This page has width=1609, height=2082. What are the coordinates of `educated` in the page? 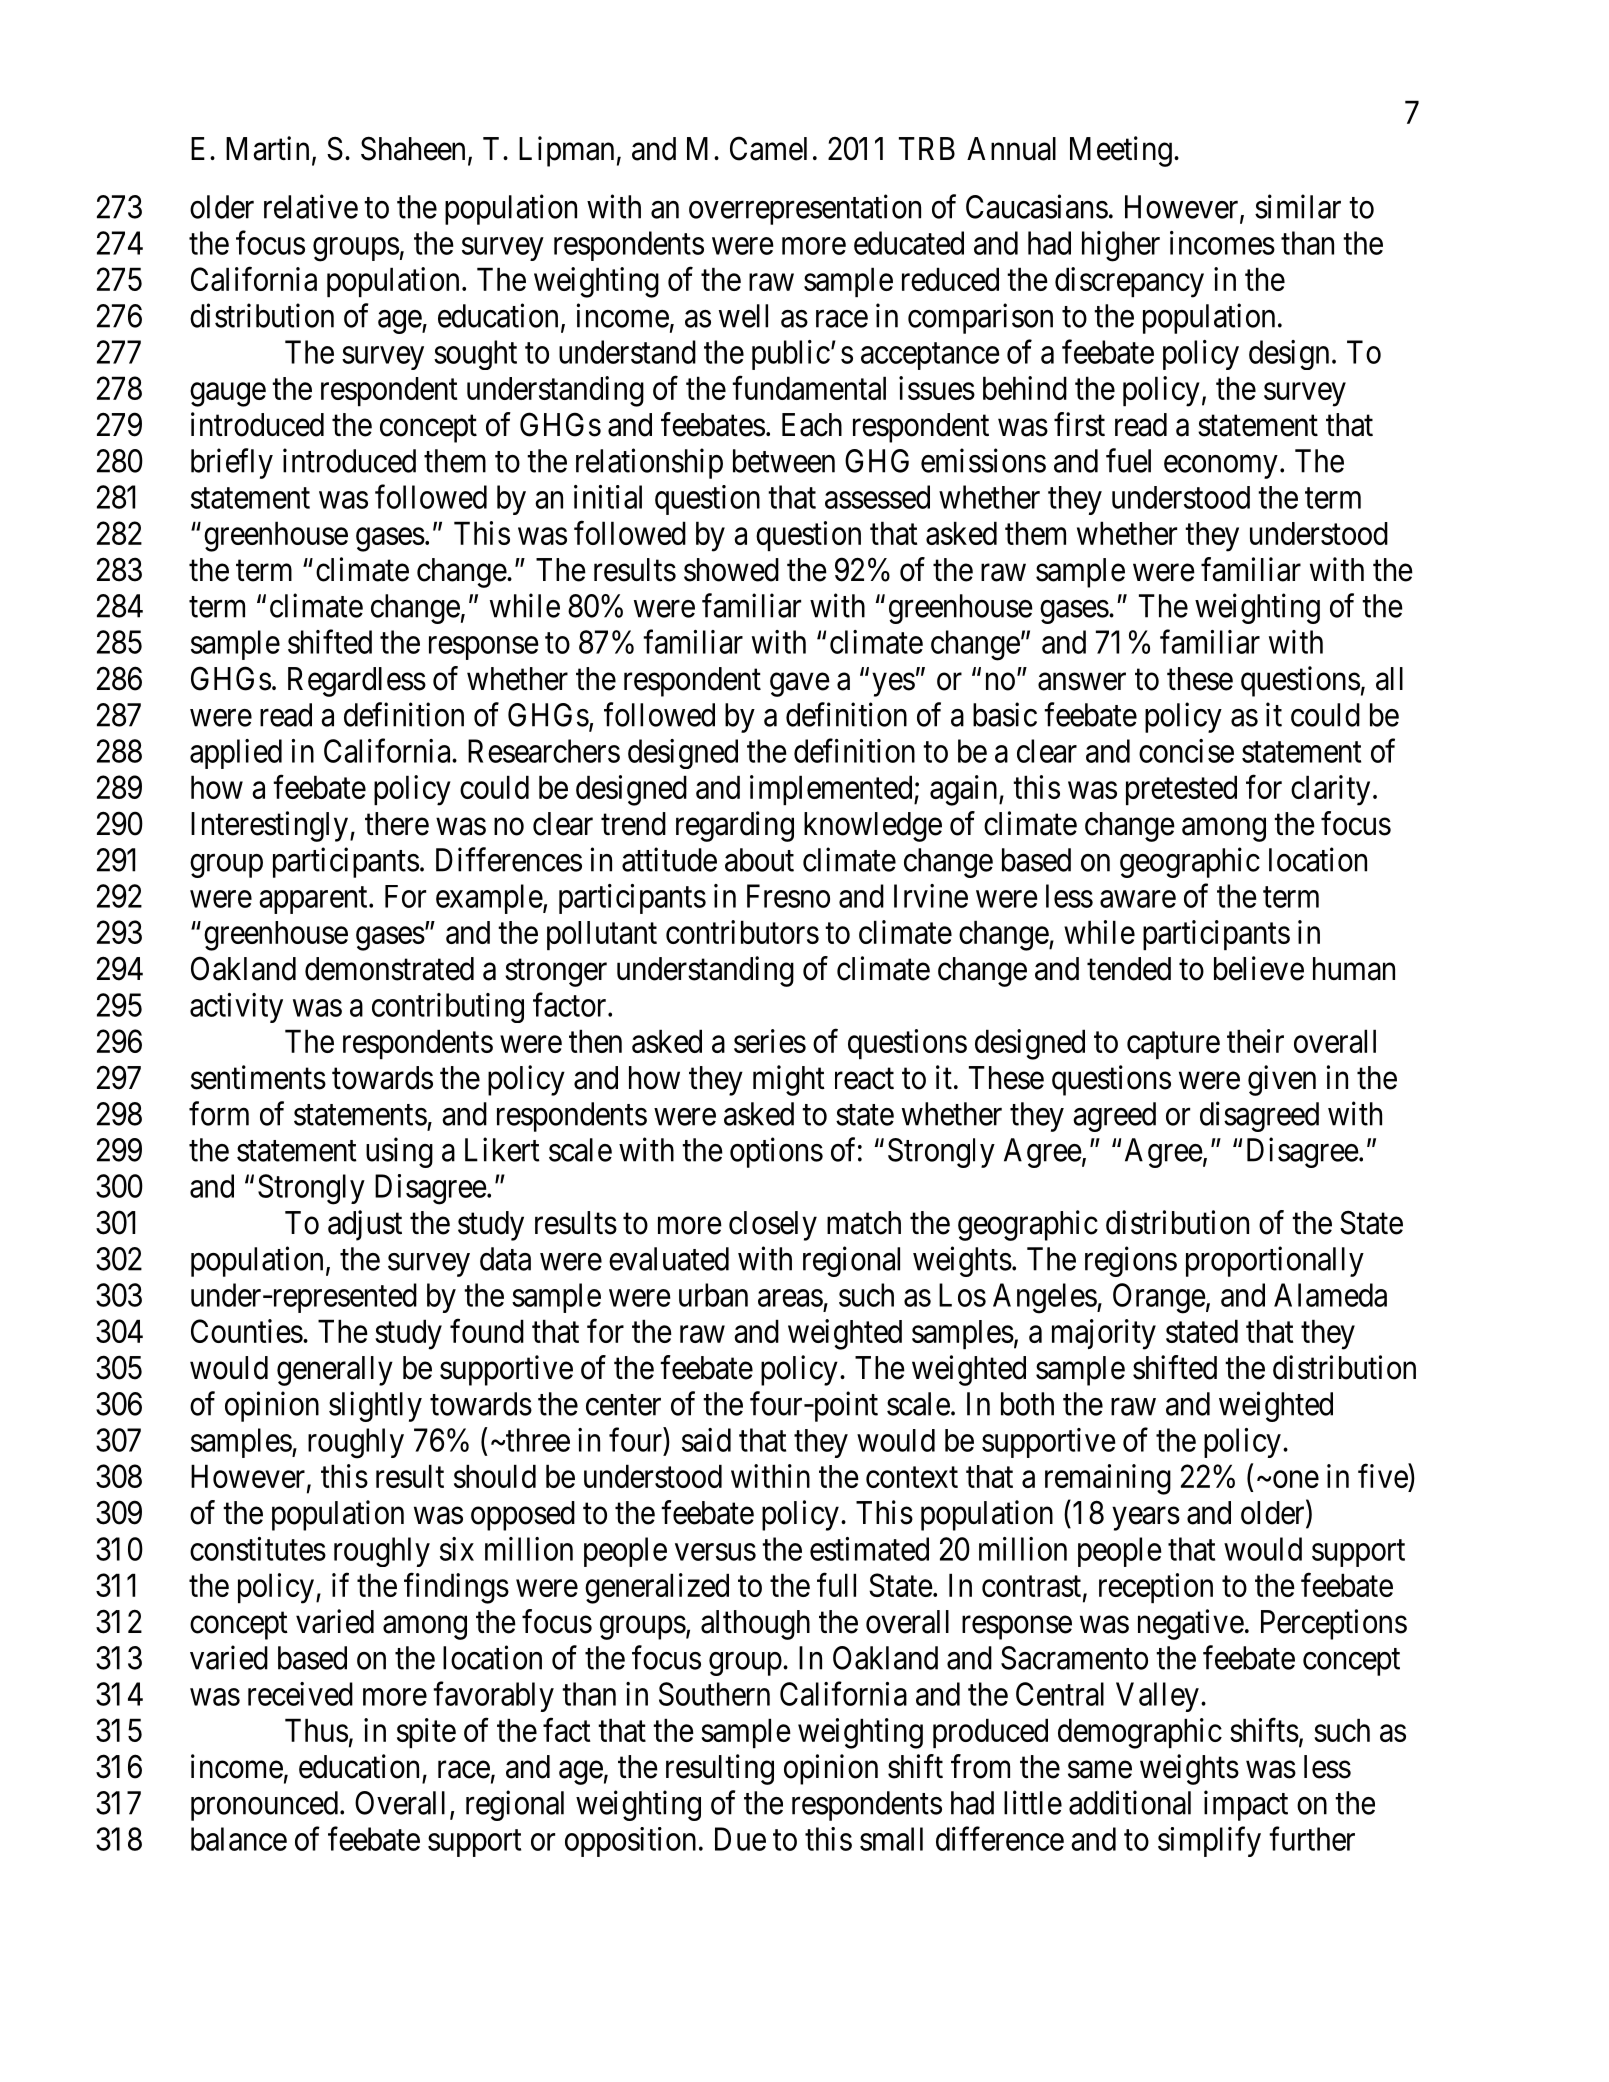 It's located at (909, 243).
